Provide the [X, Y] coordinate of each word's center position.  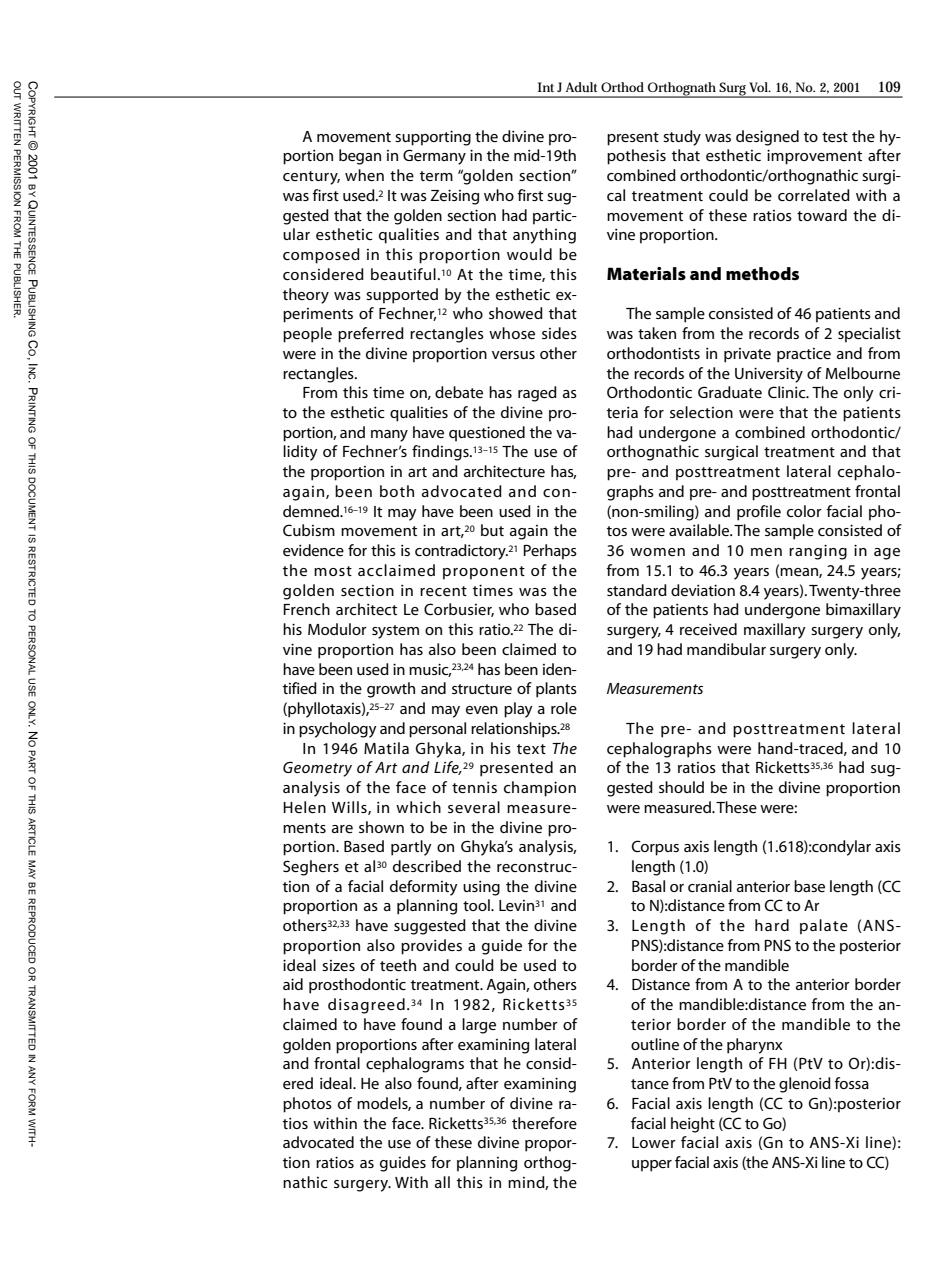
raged [537, 394]
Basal [648, 886]
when [364, 175]
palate [824, 927]
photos [307, 1105]
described [427, 866]
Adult [582, 87]
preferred [371, 335]
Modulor [337, 629]
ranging [818, 552]
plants [556, 690]
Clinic [788, 392]
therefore [544, 1123]
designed [767, 138]
